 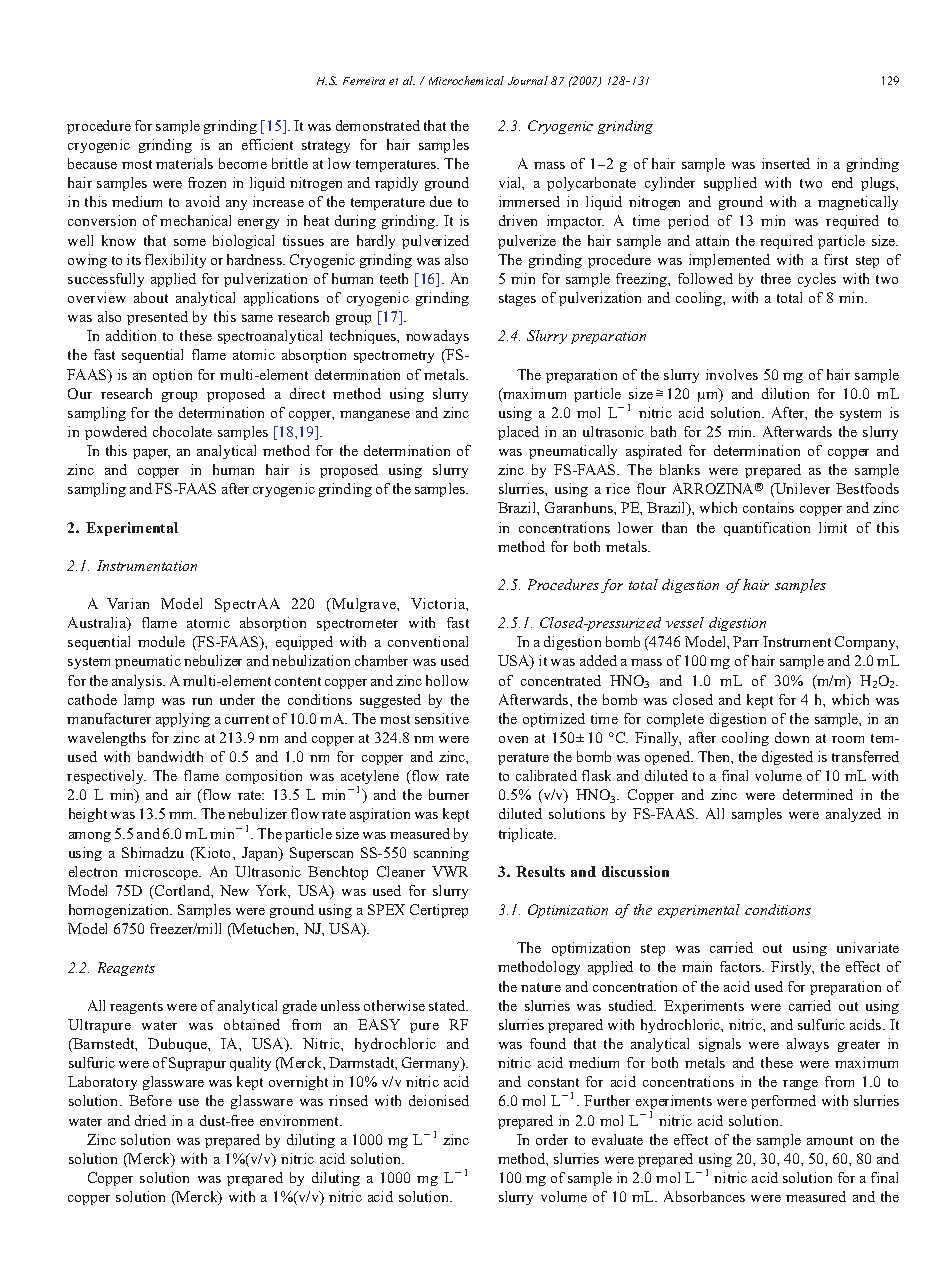 What do you see at coordinates (746, 641) in the screenshot?
I see `Parr` at bounding box center [746, 641].
